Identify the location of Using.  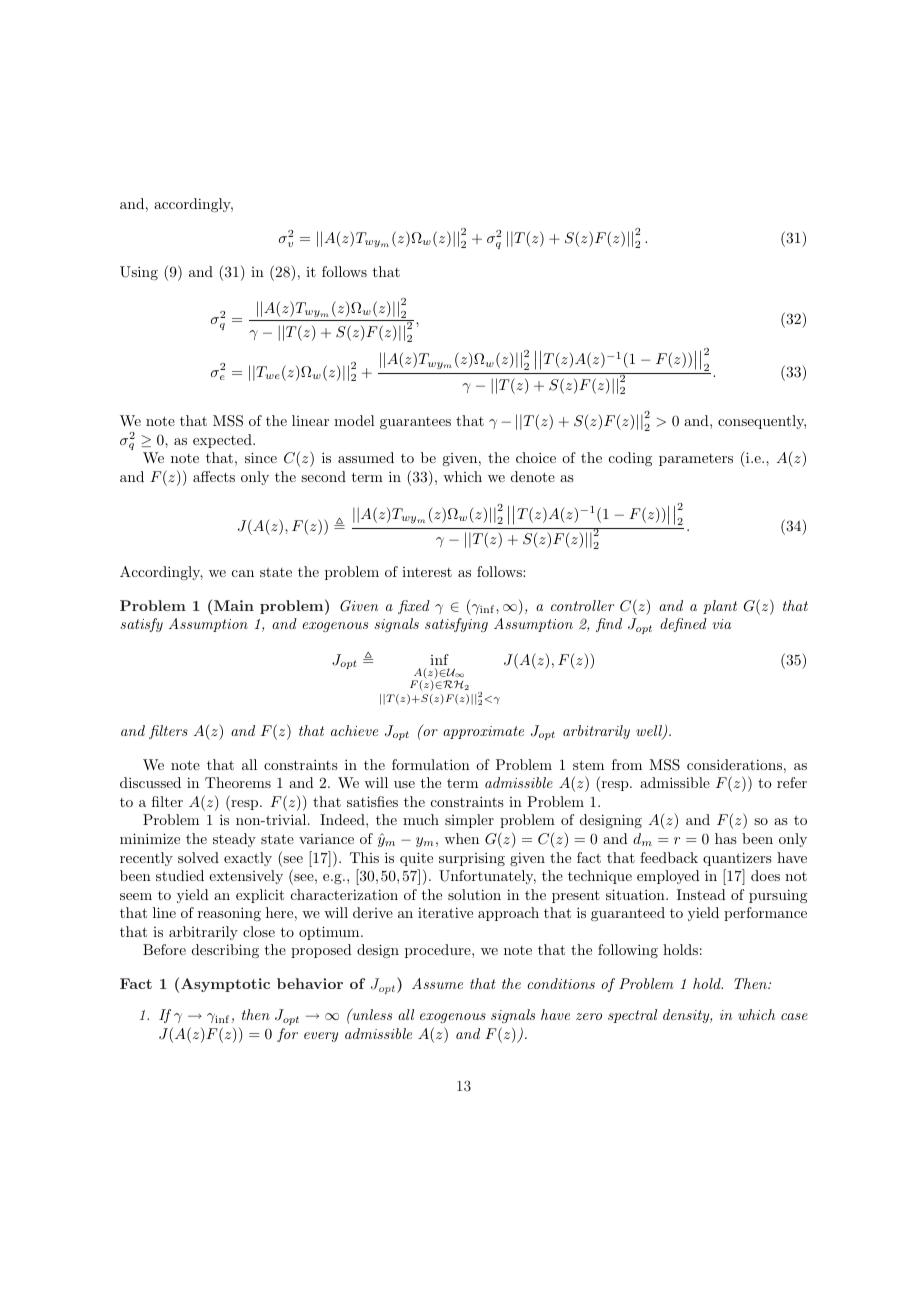
(139, 273).
